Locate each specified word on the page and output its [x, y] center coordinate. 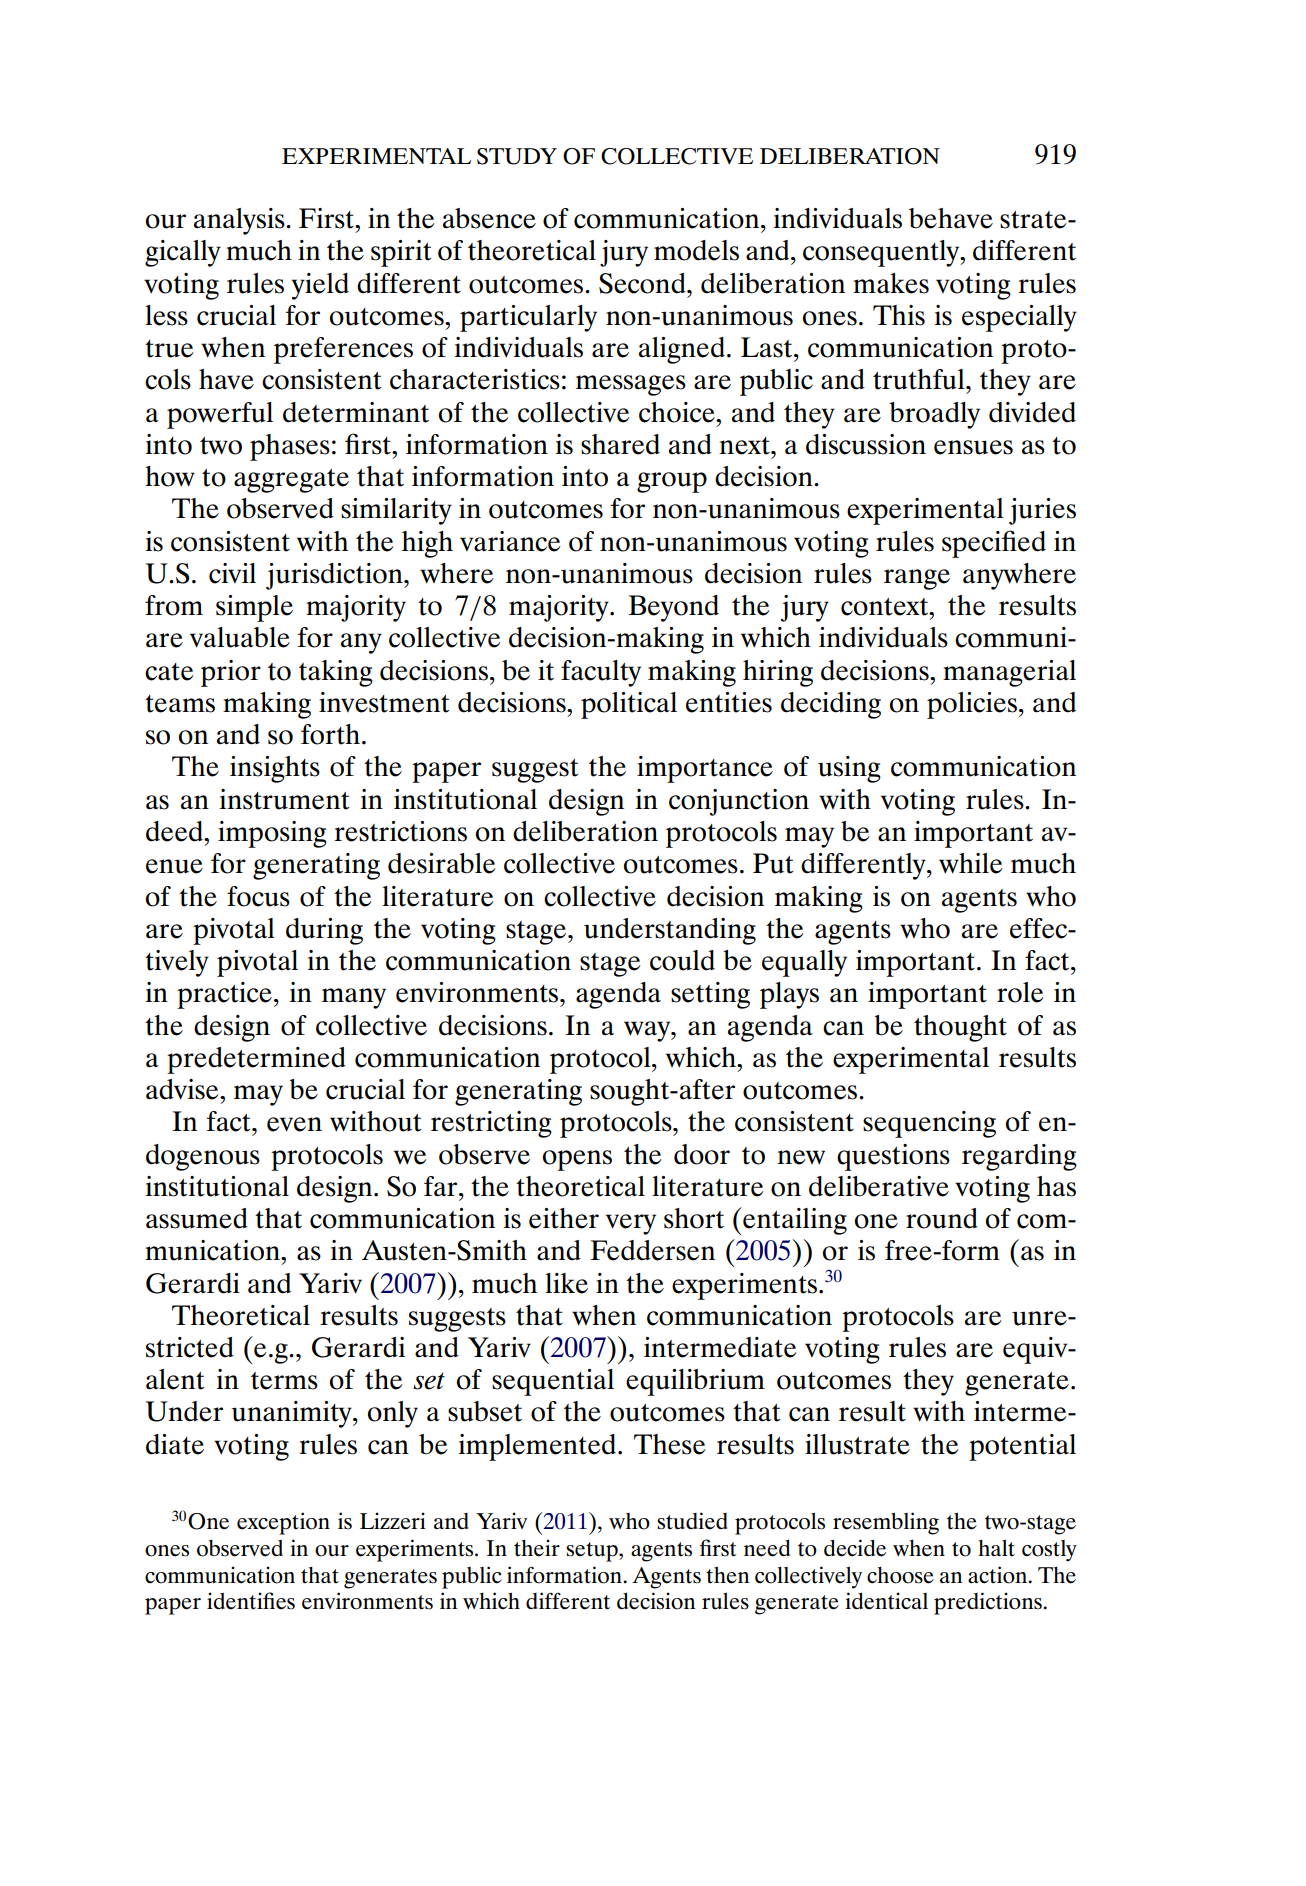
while [971, 863]
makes [891, 283]
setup [593, 1552]
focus [258, 896]
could [682, 960]
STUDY [517, 156]
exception [283, 1523]
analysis [240, 221]
